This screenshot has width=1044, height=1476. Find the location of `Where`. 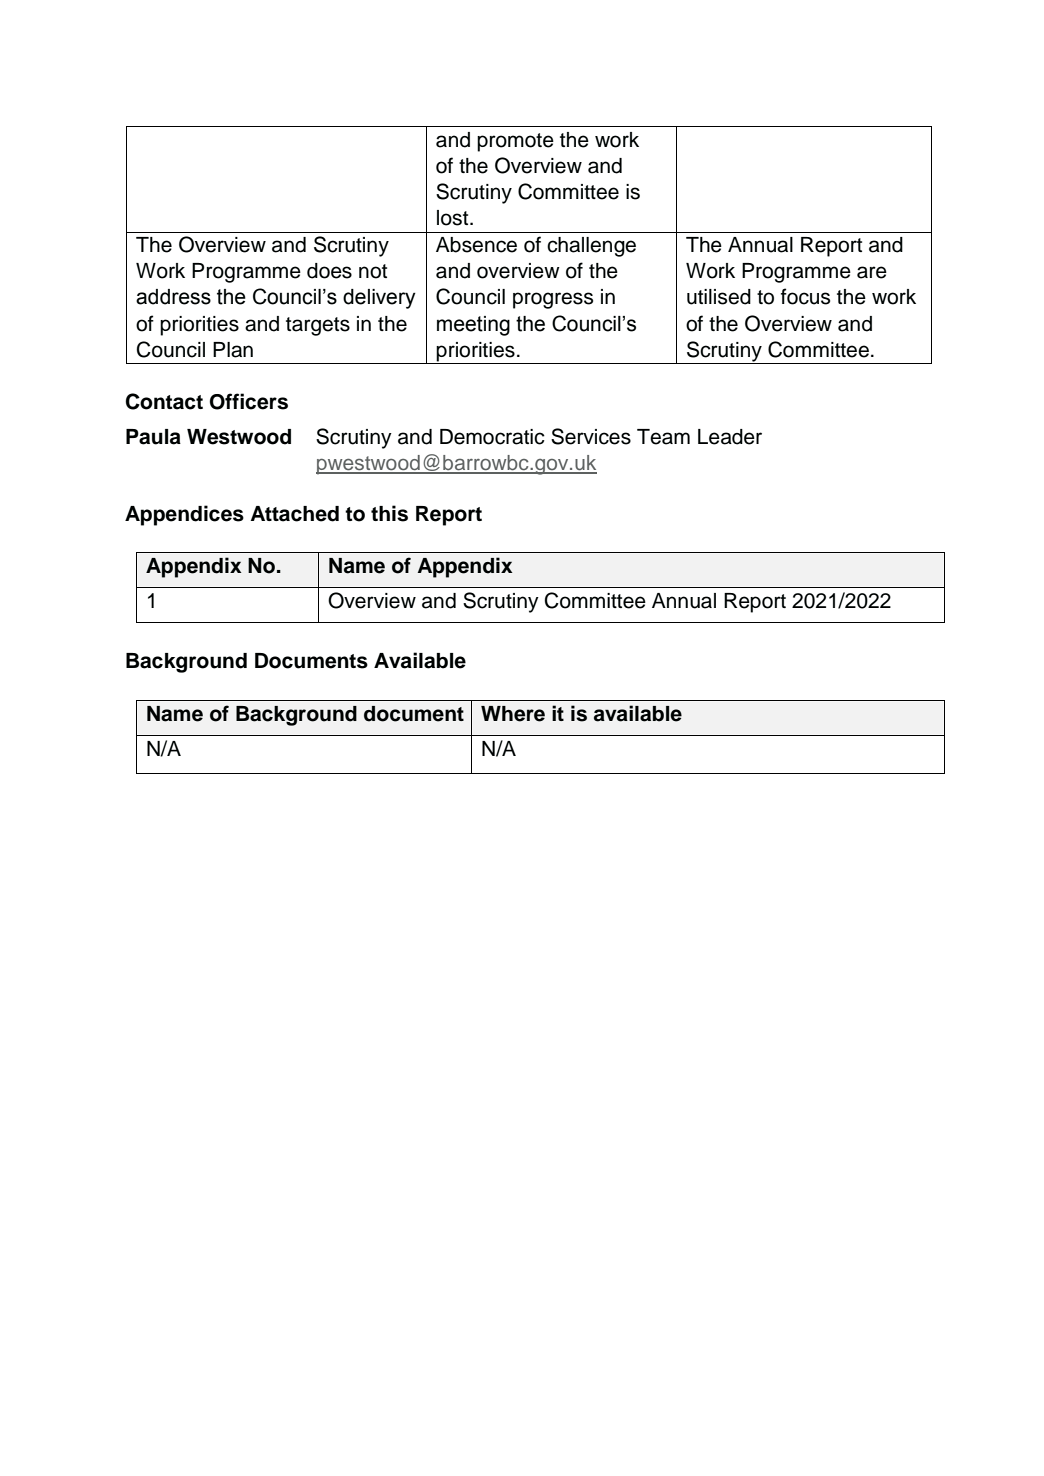

Where is located at coordinates (513, 714).
